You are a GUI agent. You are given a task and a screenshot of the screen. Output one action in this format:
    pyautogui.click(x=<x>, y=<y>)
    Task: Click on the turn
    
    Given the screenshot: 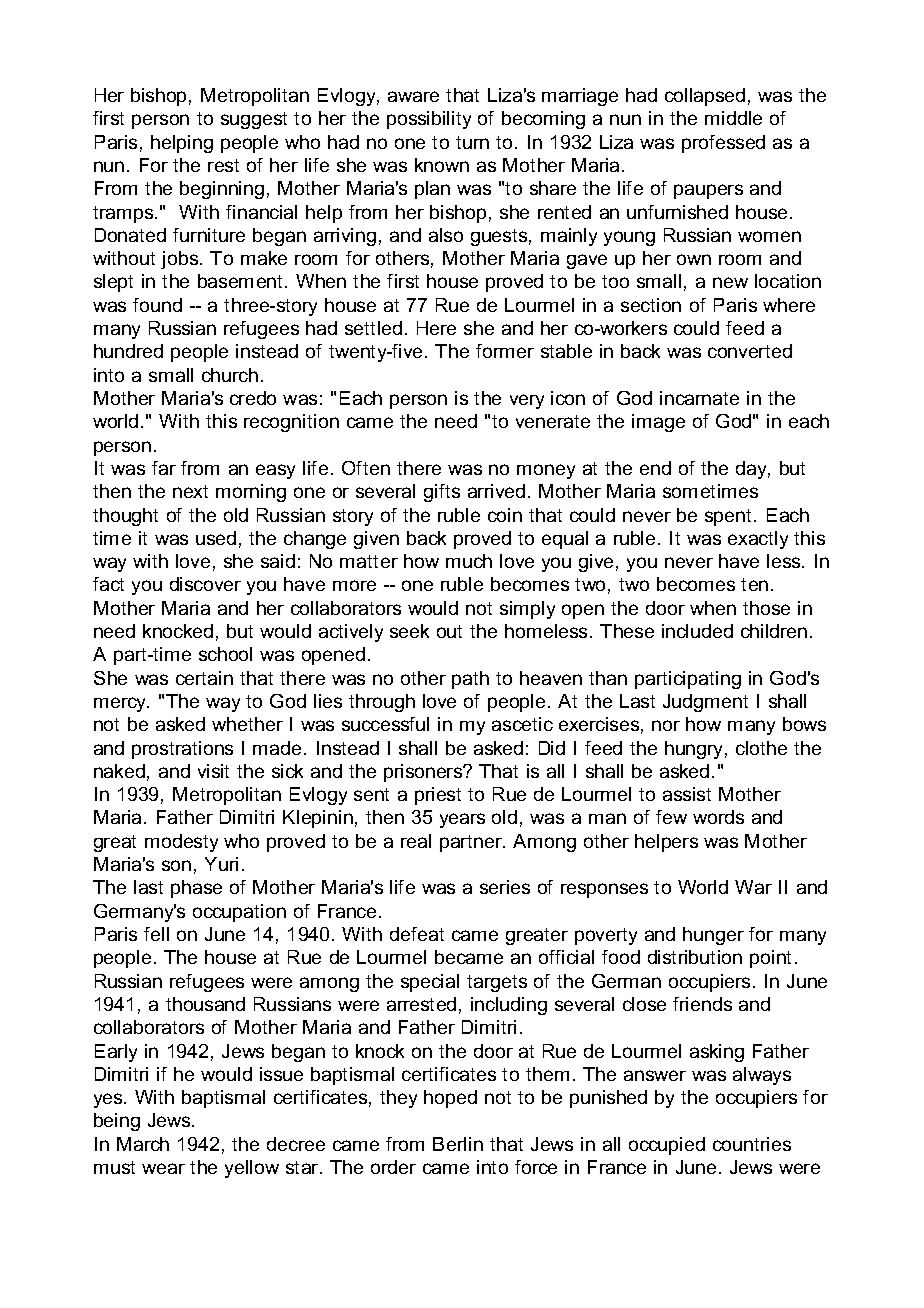 What is the action you would take?
    pyautogui.click(x=472, y=142)
